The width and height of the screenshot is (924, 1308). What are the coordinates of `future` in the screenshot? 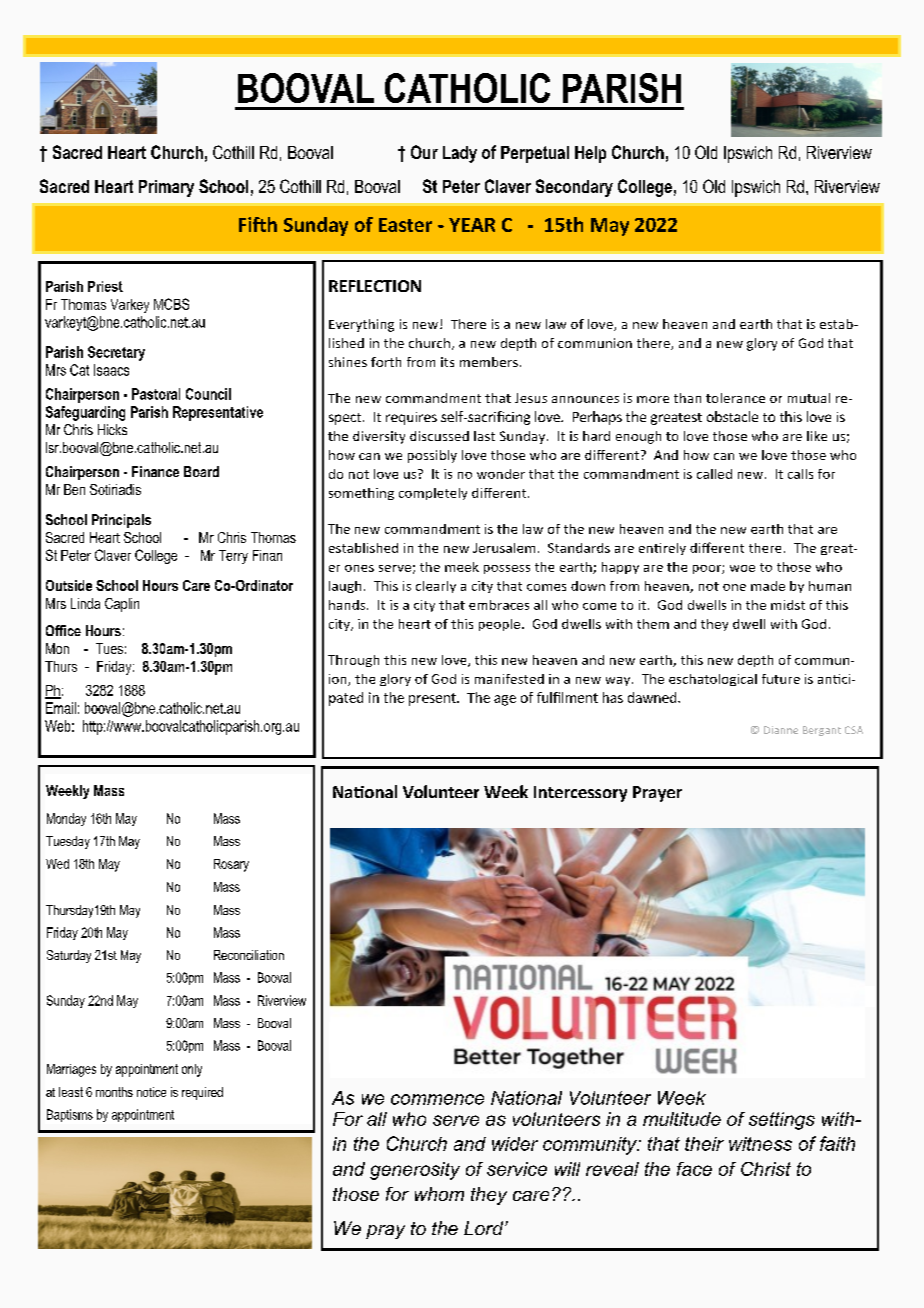 It's located at (781, 679).
